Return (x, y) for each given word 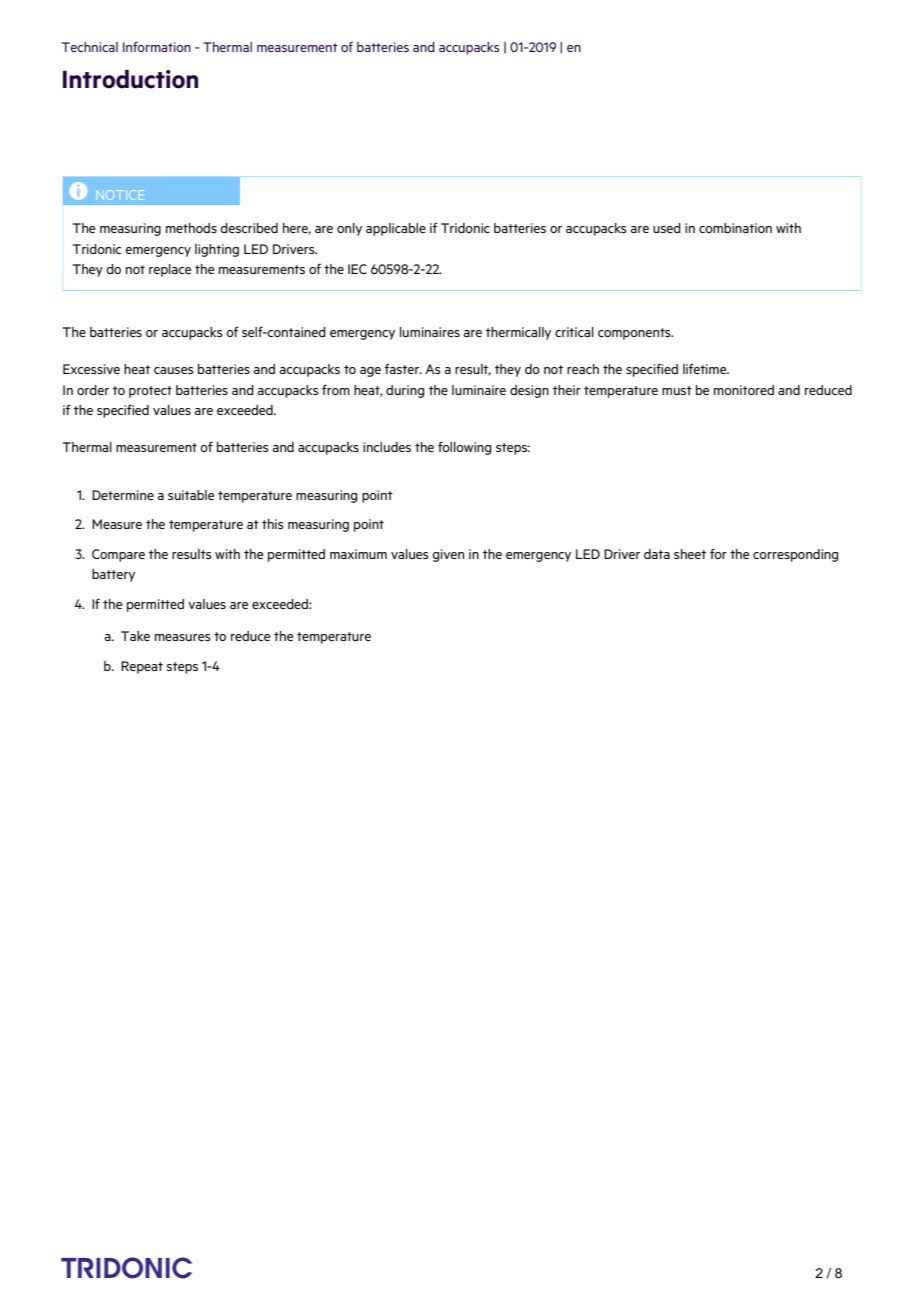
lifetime (706, 368)
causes (174, 370)
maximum (358, 554)
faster (403, 368)
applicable (396, 229)
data (657, 554)
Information (157, 46)
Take (135, 636)
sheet (690, 554)
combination (735, 228)
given (448, 555)
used (667, 228)
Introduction (130, 79)
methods (191, 228)
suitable (191, 495)
